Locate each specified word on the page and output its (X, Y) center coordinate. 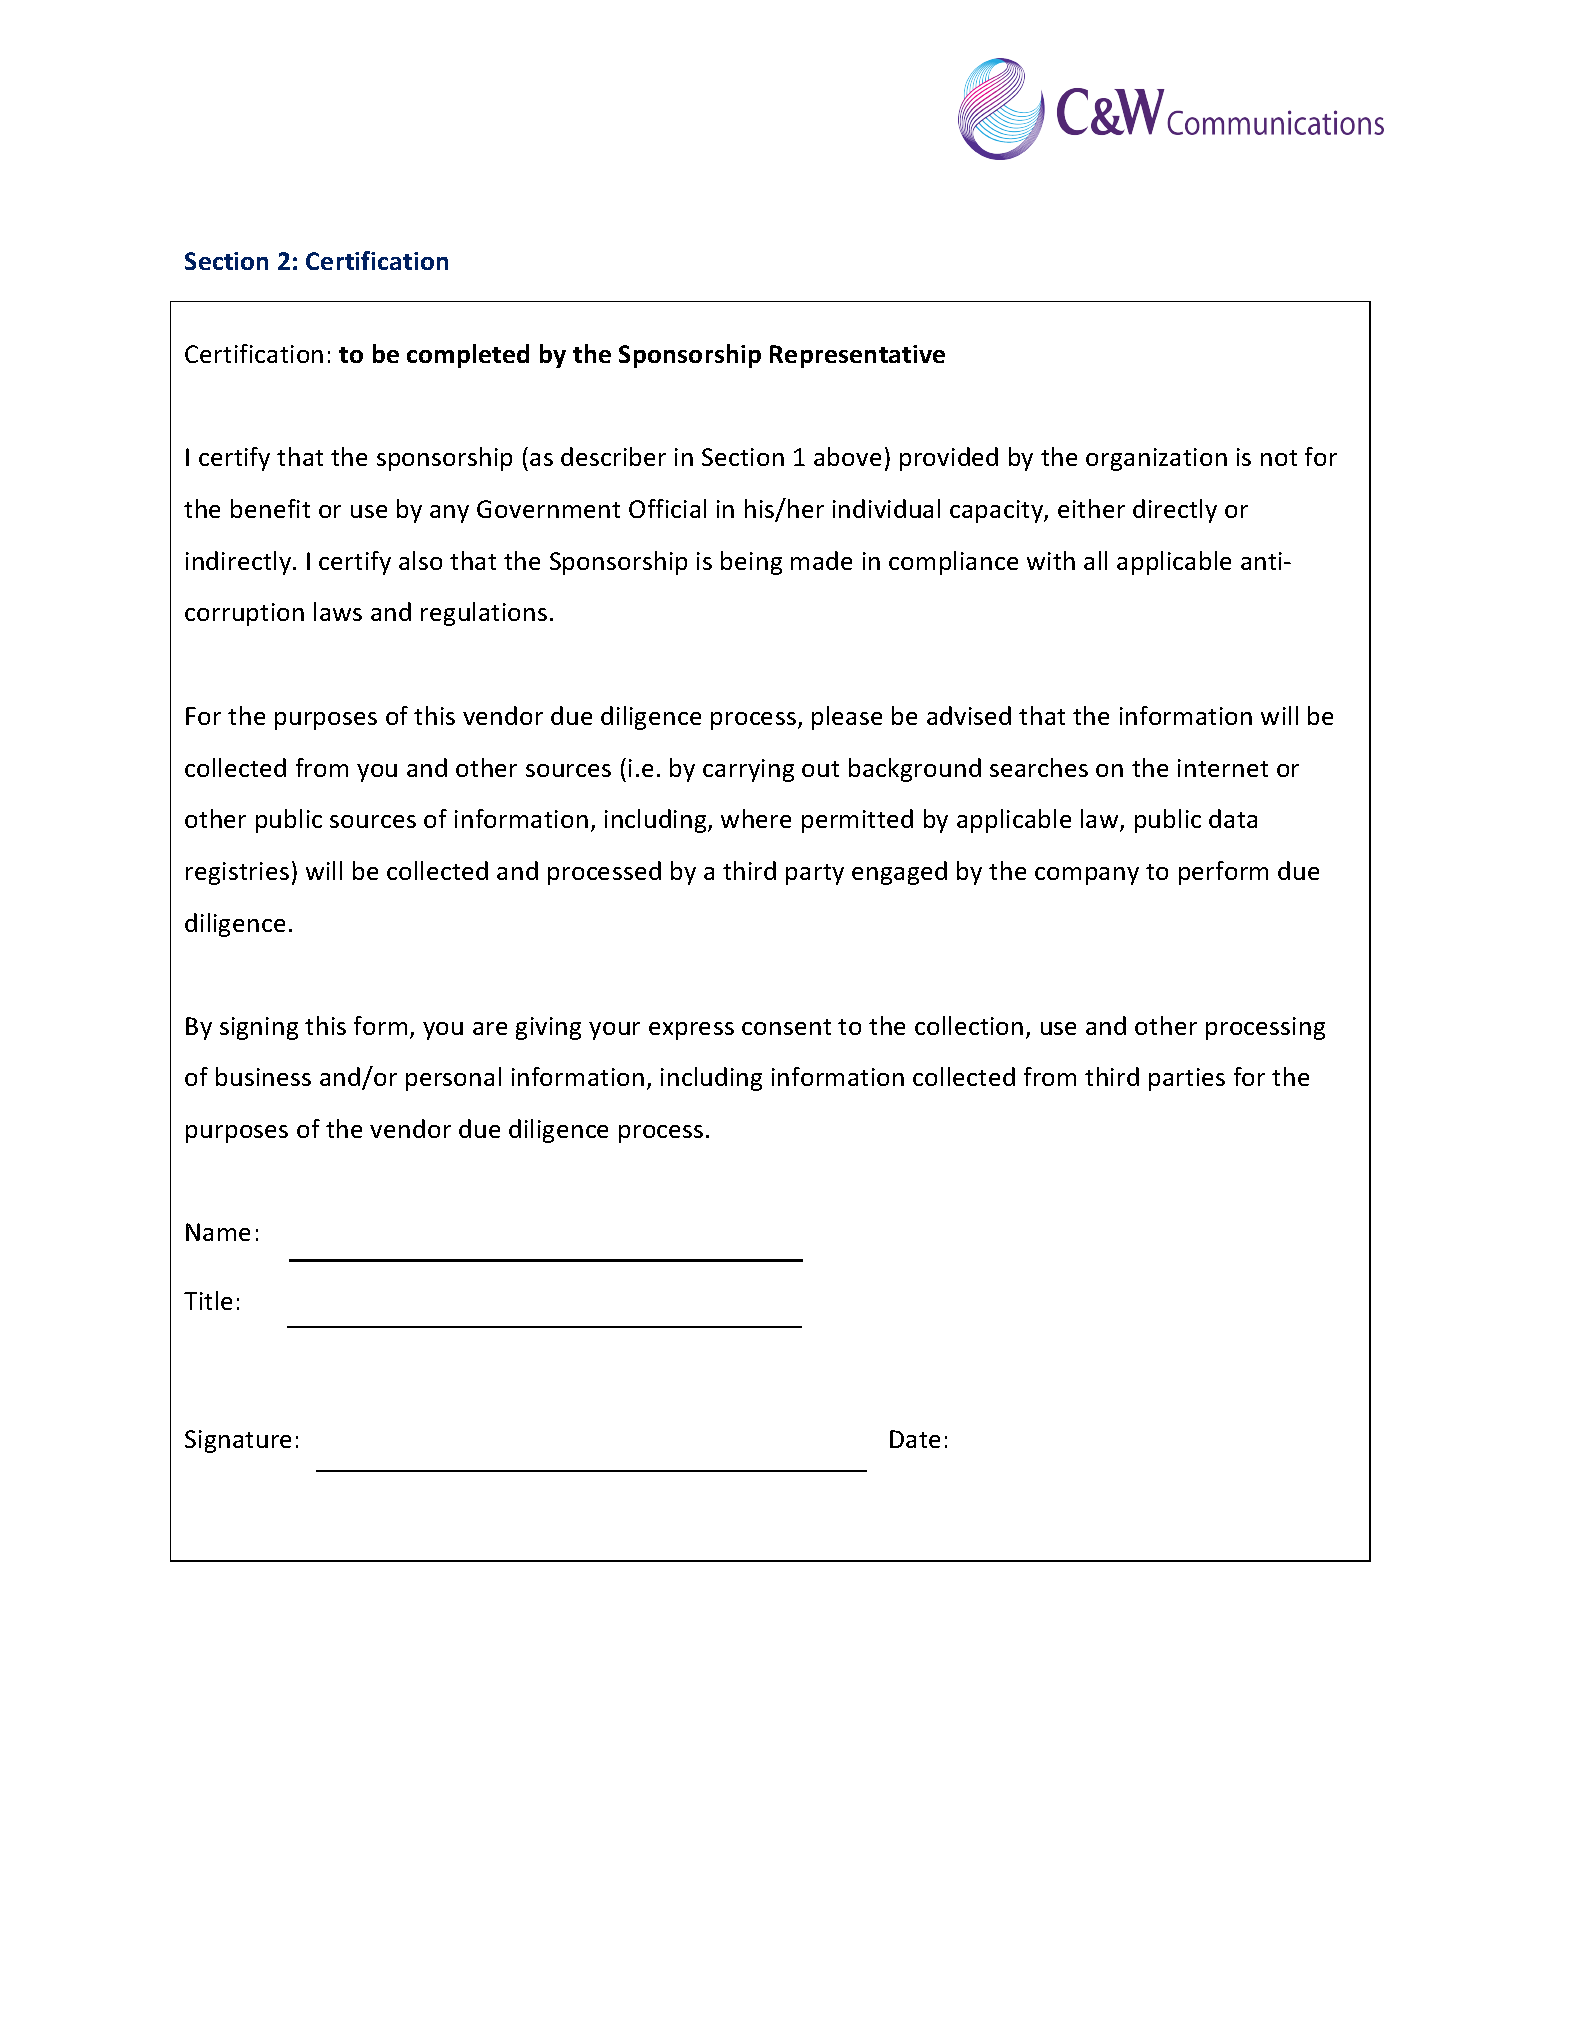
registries (237, 873)
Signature (238, 1441)
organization (1156, 459)
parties (1187, 1079)
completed (468, 356)
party (815, 874)
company (1087, 876)
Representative (857, 356)
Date (915, 1439)
